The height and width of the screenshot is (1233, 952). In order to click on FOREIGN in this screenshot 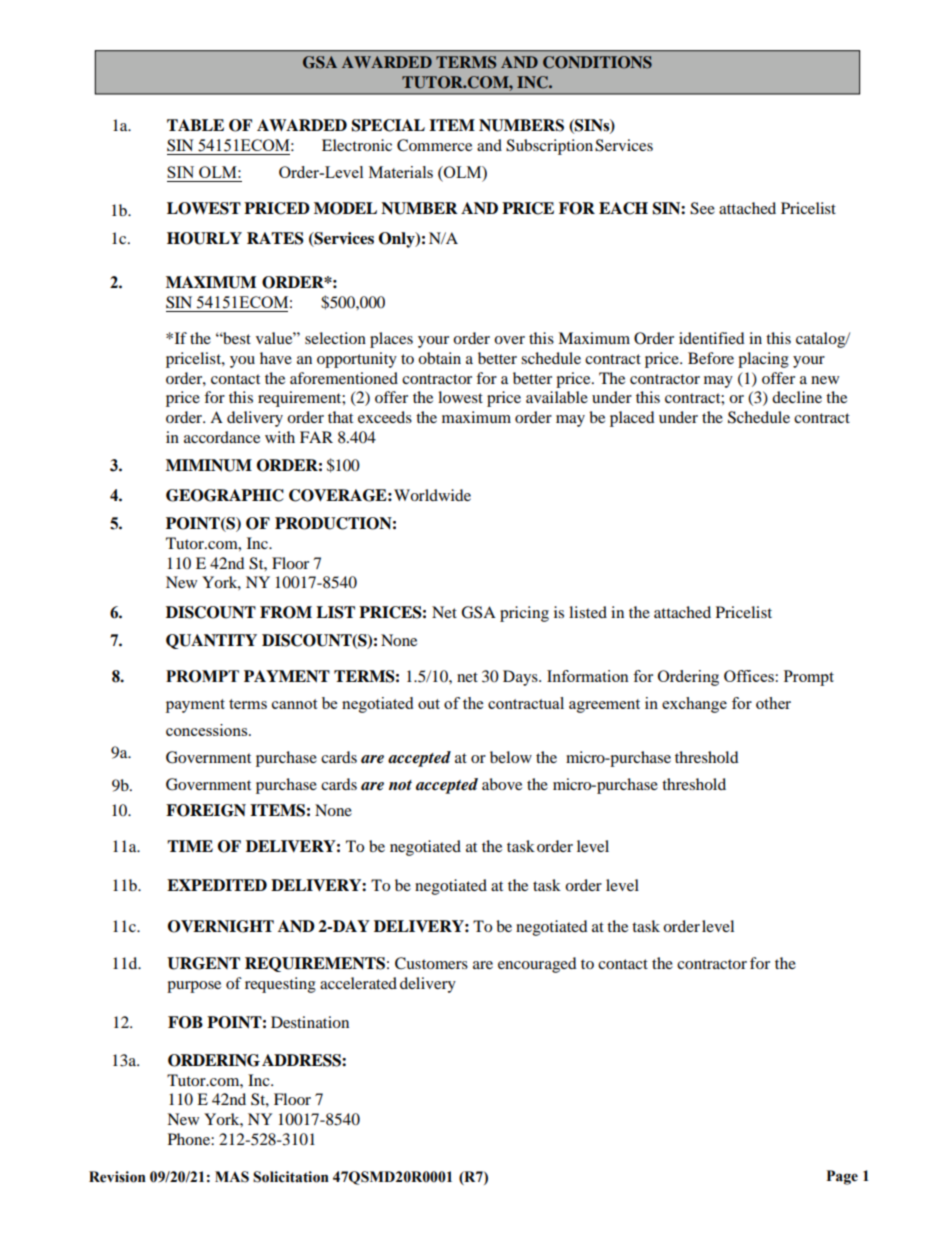, I will do `click(206, 810)`.
